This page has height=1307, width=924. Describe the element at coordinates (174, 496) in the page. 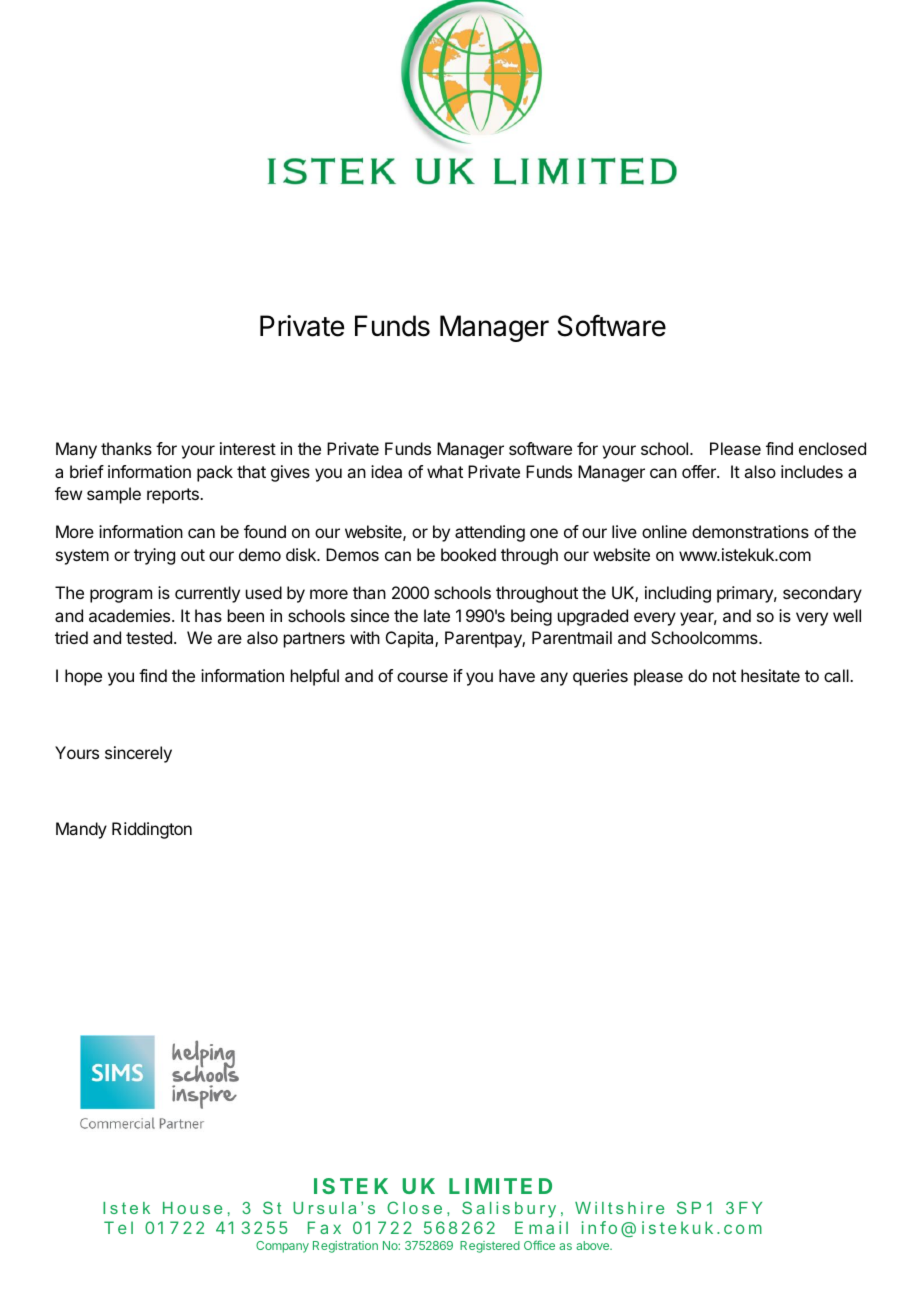

I see `reports` at that location.
